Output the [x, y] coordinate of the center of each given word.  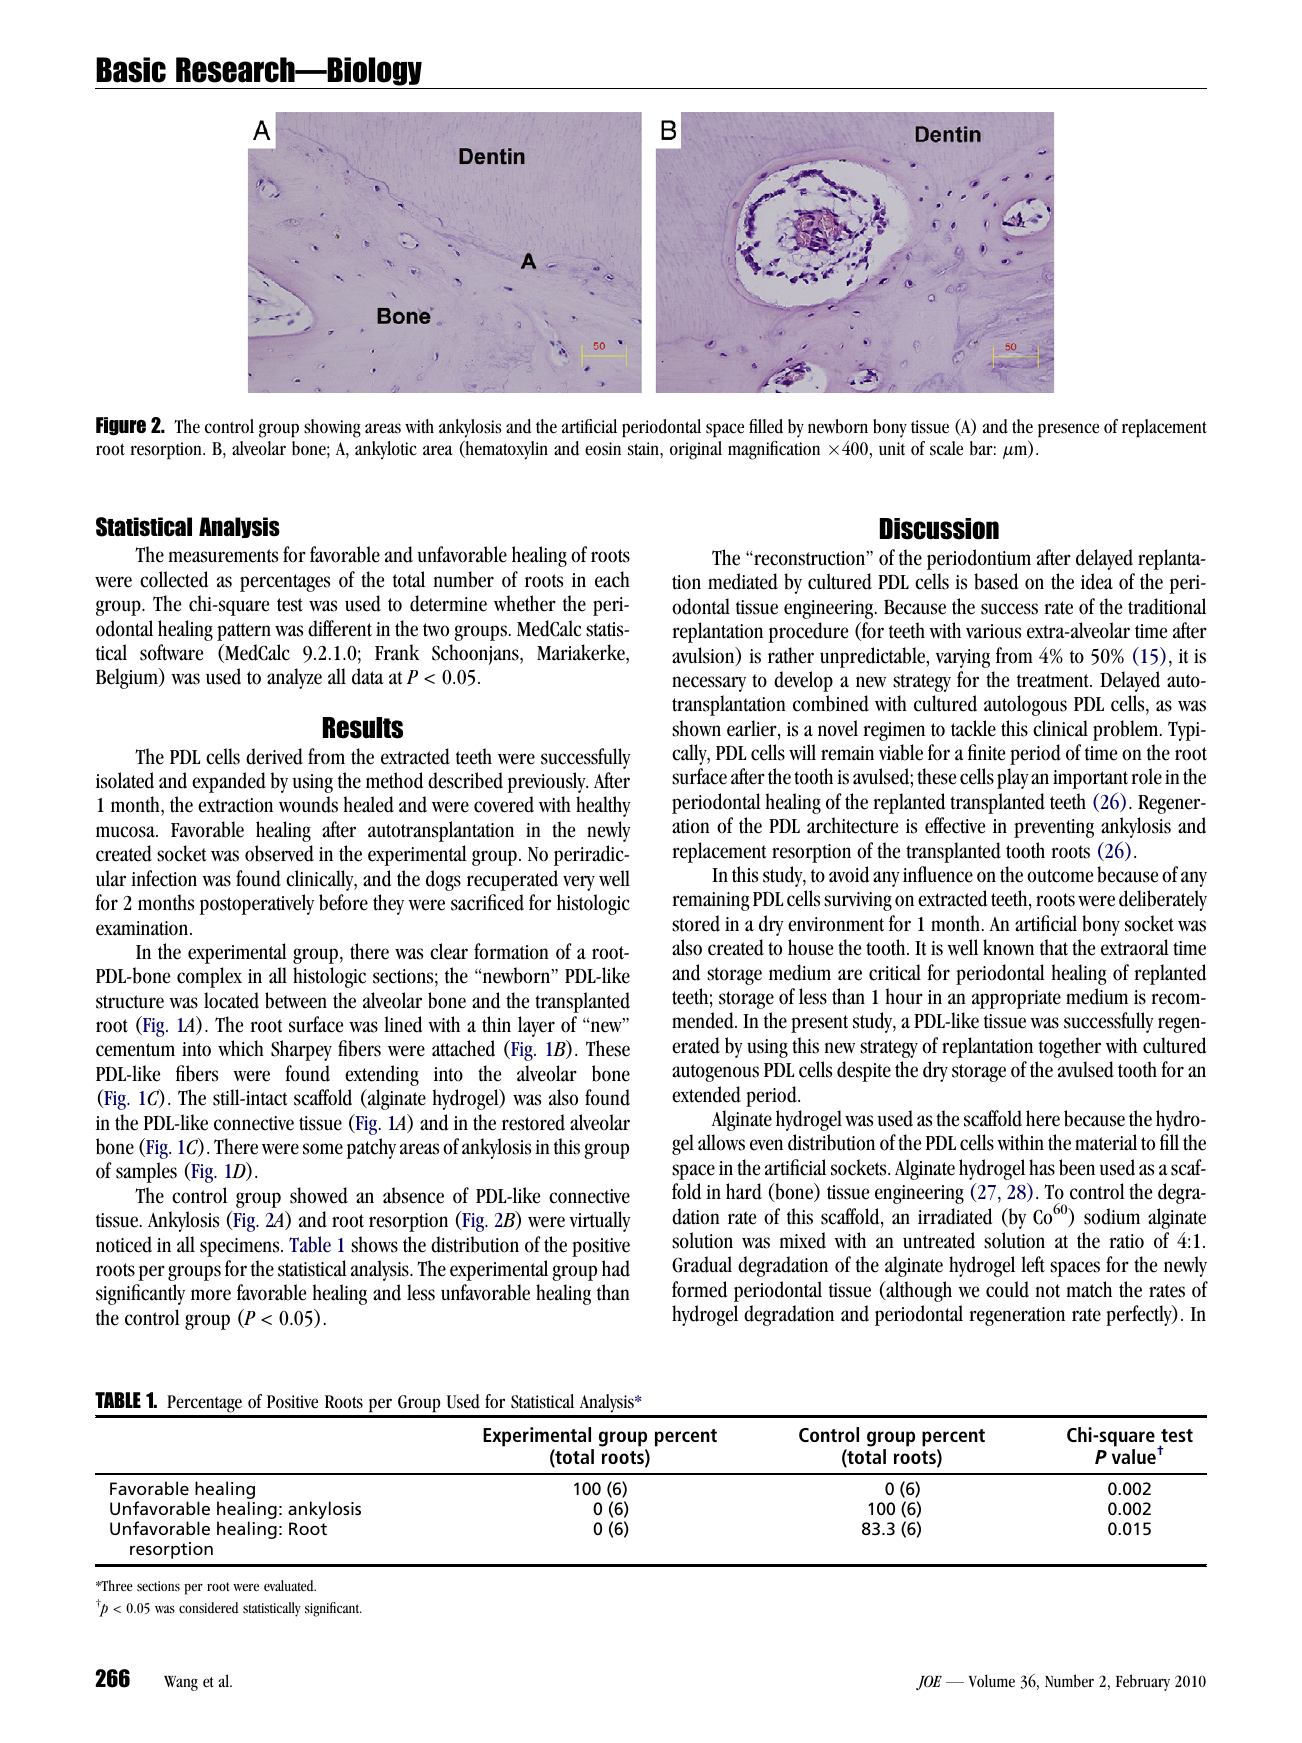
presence [1068, 430]
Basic [131, 70]
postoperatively [257, 904]
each [612, 579]
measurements [223, 556]
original [696, 450]
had [616, 1268]
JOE [929, 1683]
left [1033, 1264]
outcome [1060, 876]
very [579, 883]
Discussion [939, 529]
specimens [241, 1247]
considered [209, 1607]
